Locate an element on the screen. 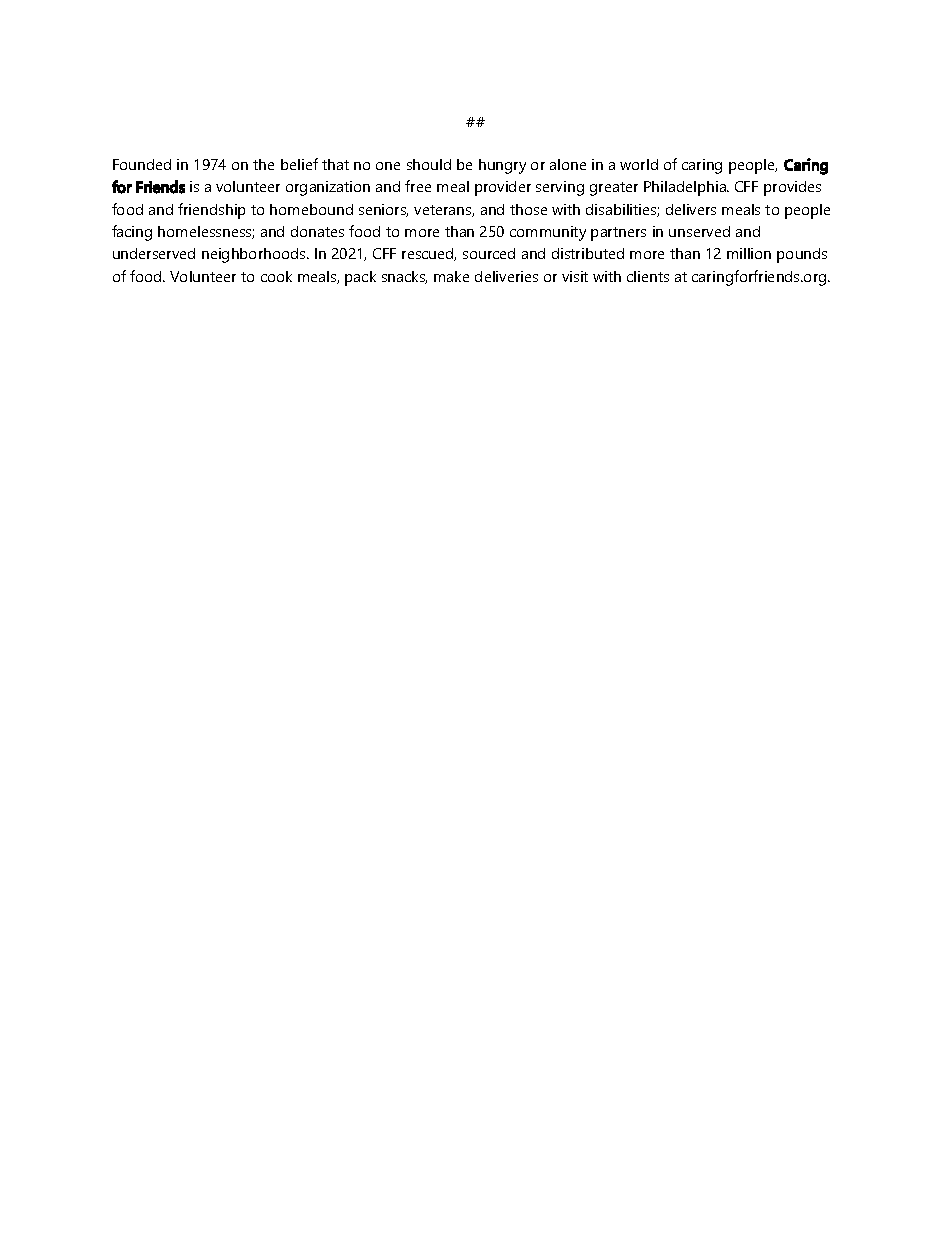  make is located at coordinates (451, 276).
